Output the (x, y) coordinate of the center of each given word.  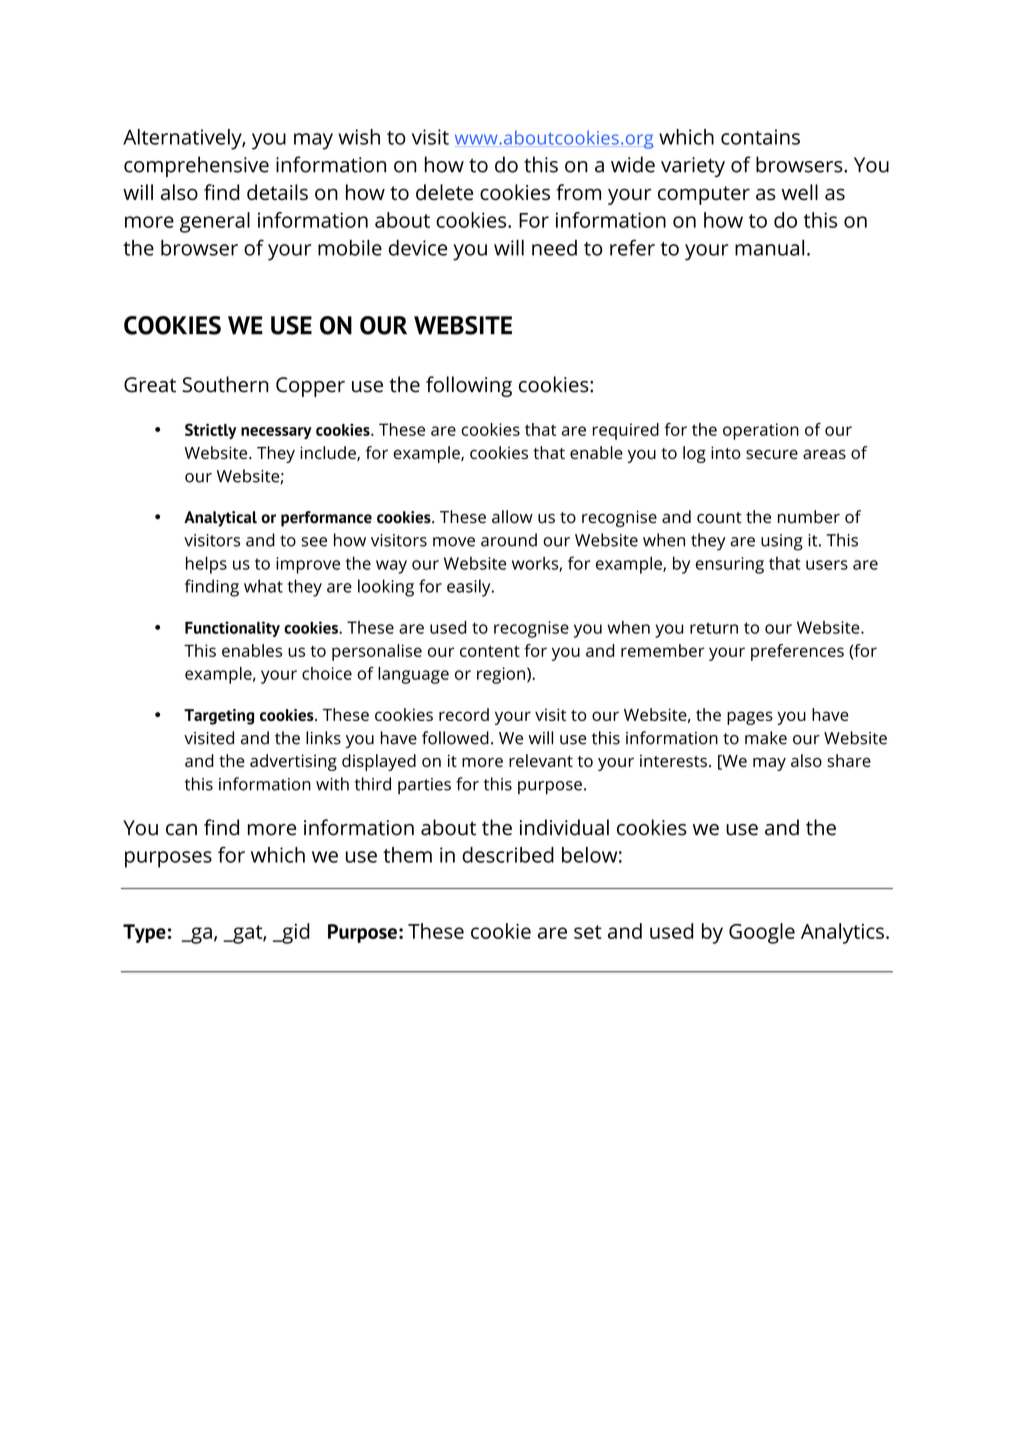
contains (760, 137)
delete (444, 192)
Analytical (220, 519)
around (509, 540)
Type (144, 933)
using (782, 542)
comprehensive (196, 166)
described (508, 855)
